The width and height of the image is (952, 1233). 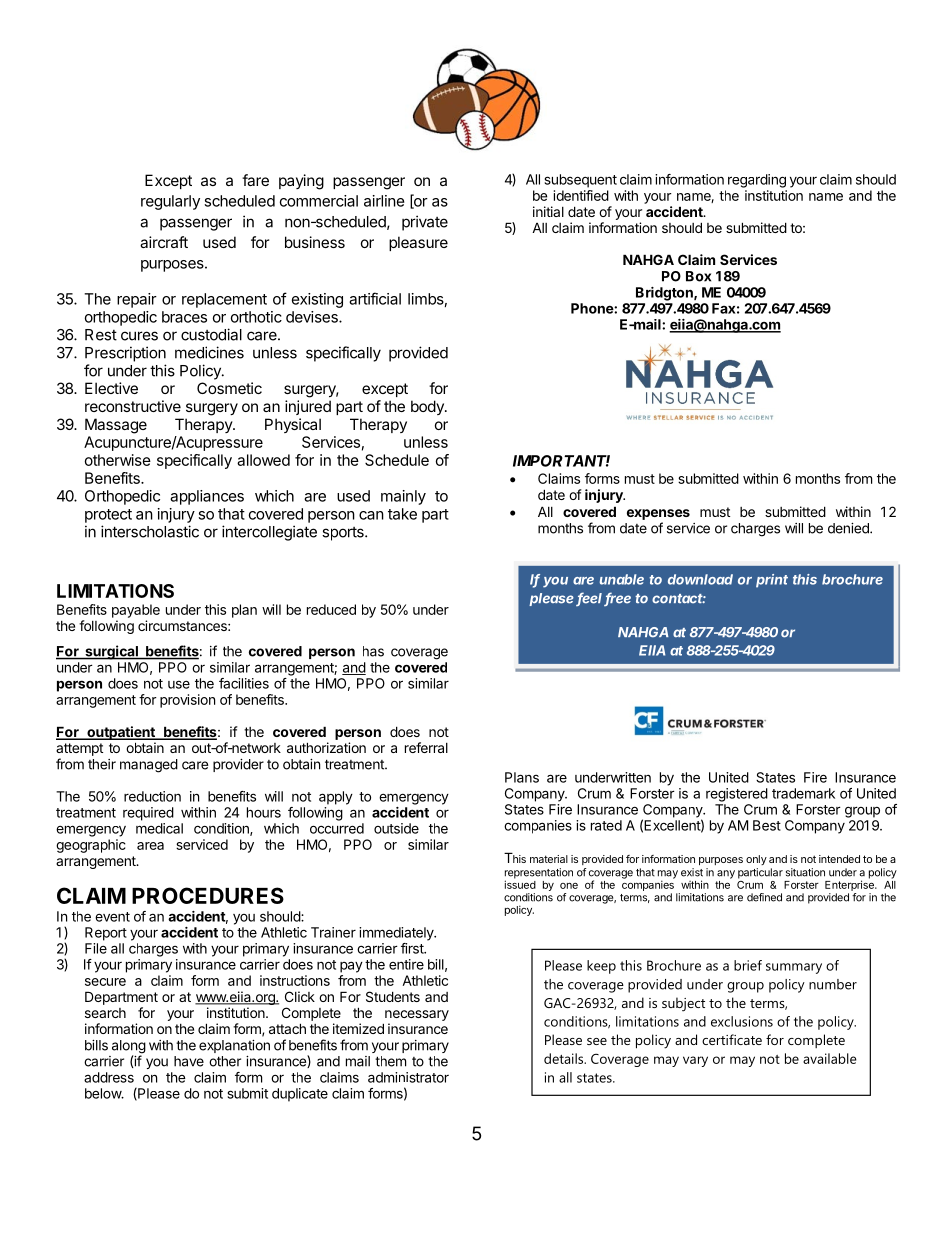 What do you see at coordinates (757, 181) in the image?
I see `regarding` at bounding box center [757, 181].
